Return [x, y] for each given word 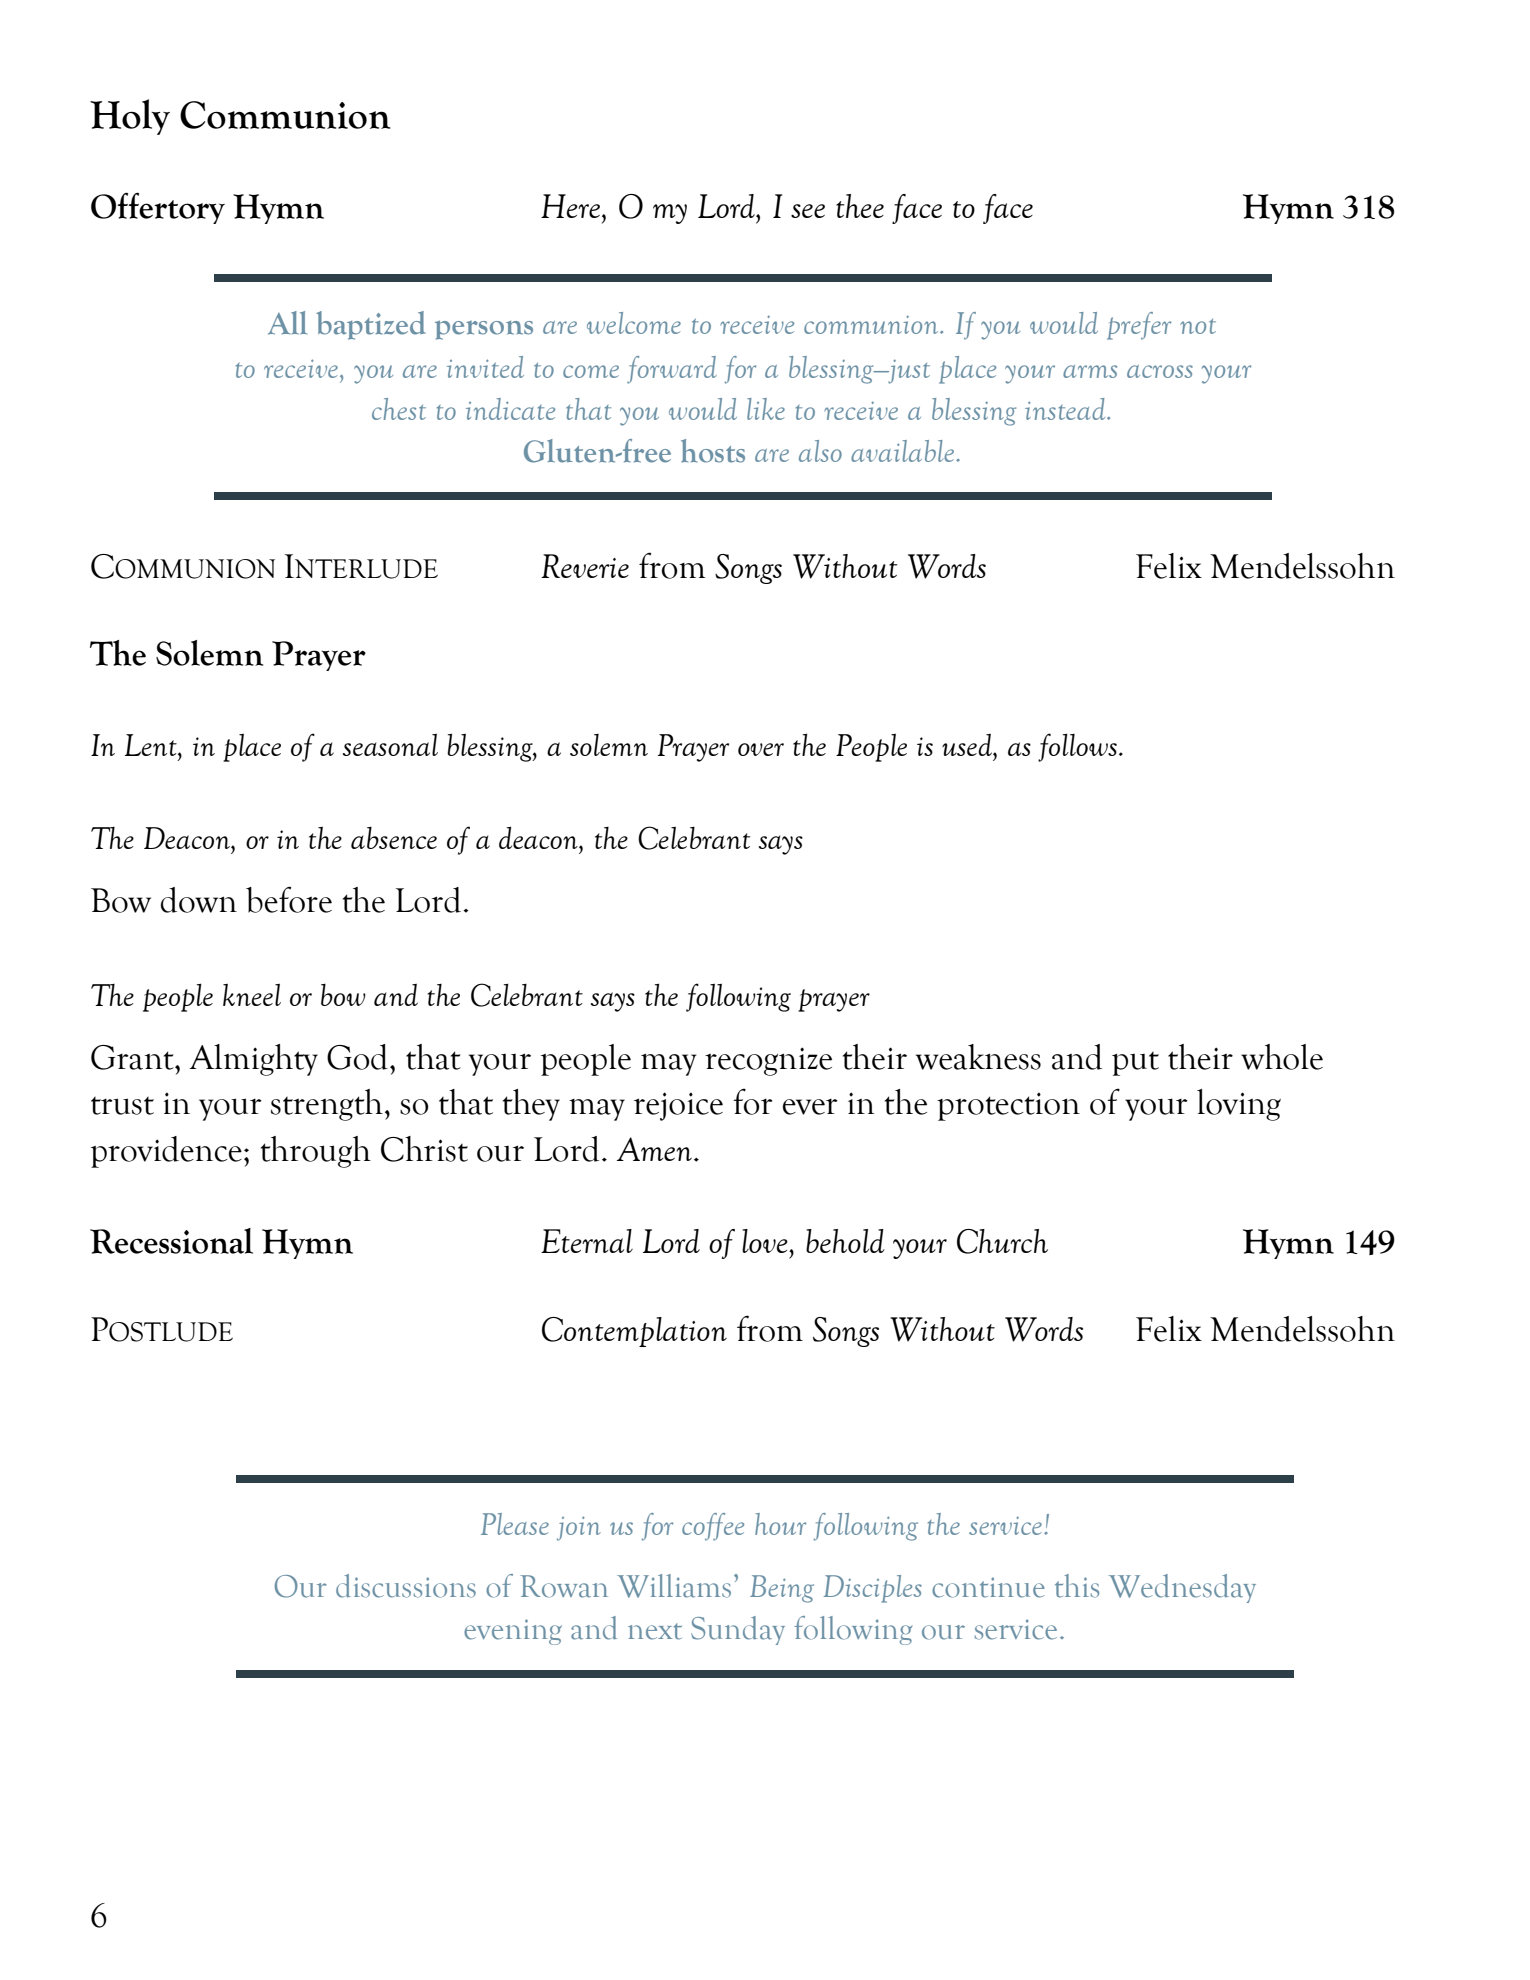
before [289, 899]
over [761, 749]
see [808, 211]
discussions [406, 1586]
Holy [130, 117]
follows [1077, 747]
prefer [1139, 326]
